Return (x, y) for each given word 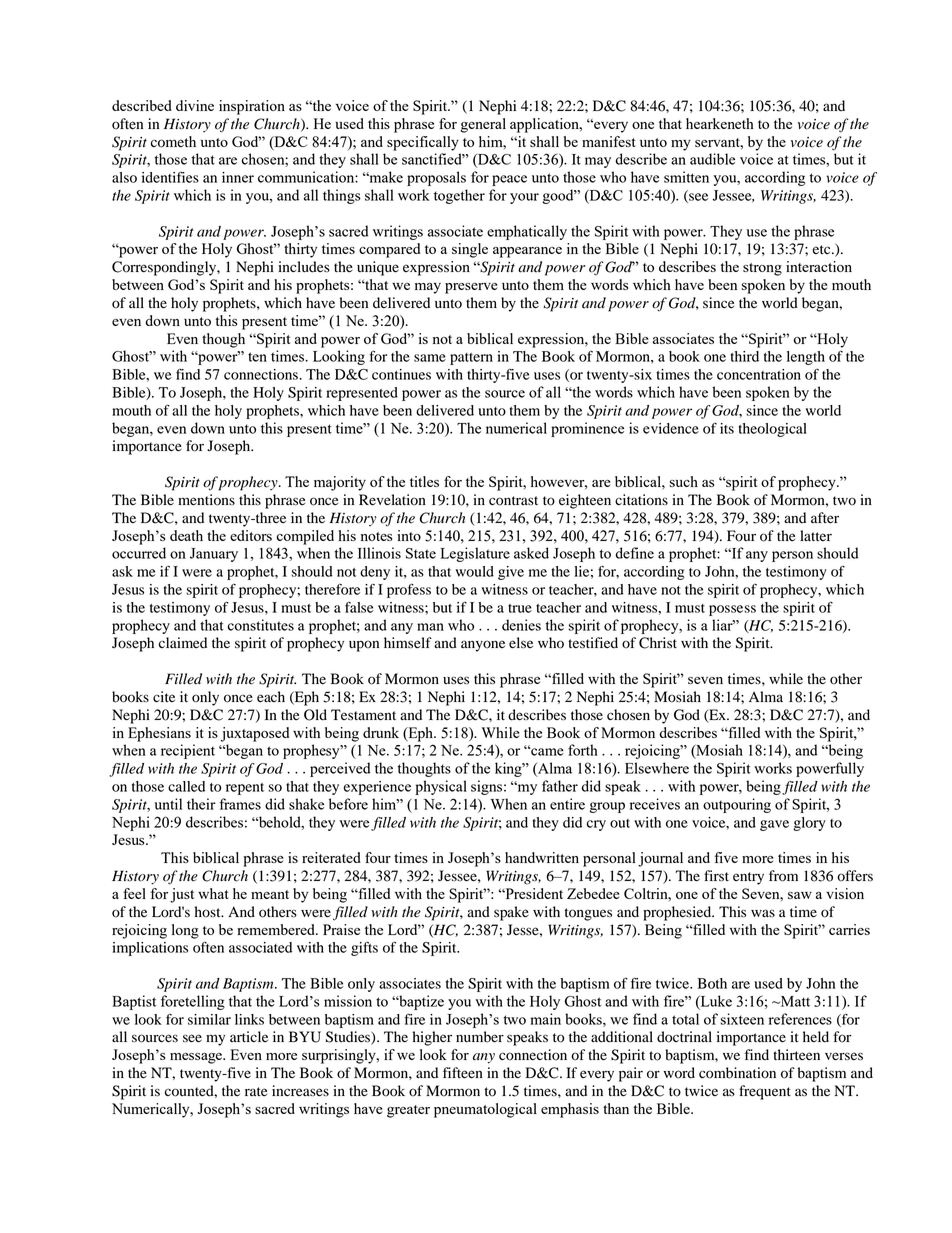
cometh (173, 142)
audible (712, 159)
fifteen (463, 1073)
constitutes (261, 625)
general (483, 125)
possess (732, 610)
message (197, 1058)
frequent (765, 1092)
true (520, 608)
